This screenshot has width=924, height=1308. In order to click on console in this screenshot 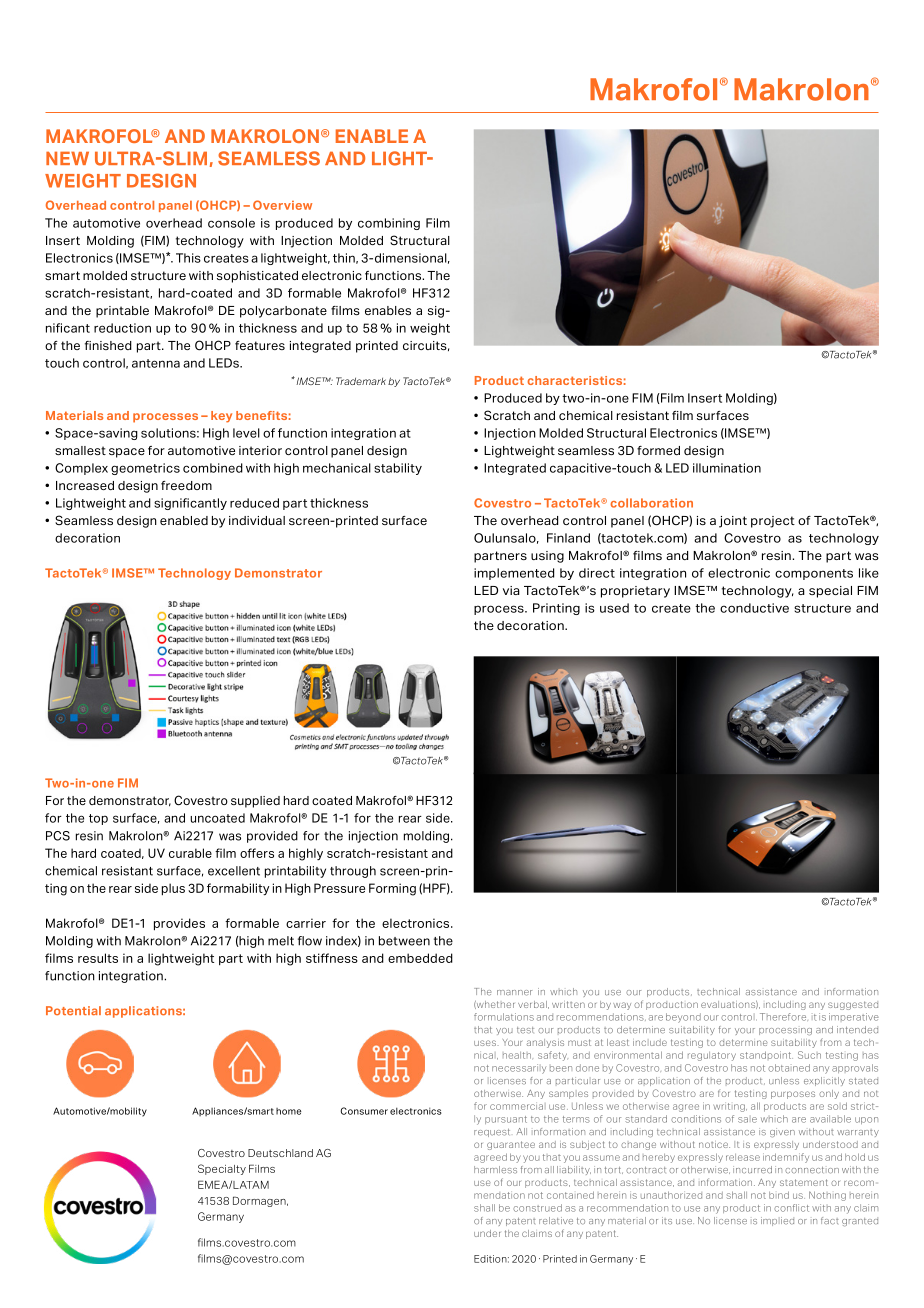, I will do `click(231, 223)`.
